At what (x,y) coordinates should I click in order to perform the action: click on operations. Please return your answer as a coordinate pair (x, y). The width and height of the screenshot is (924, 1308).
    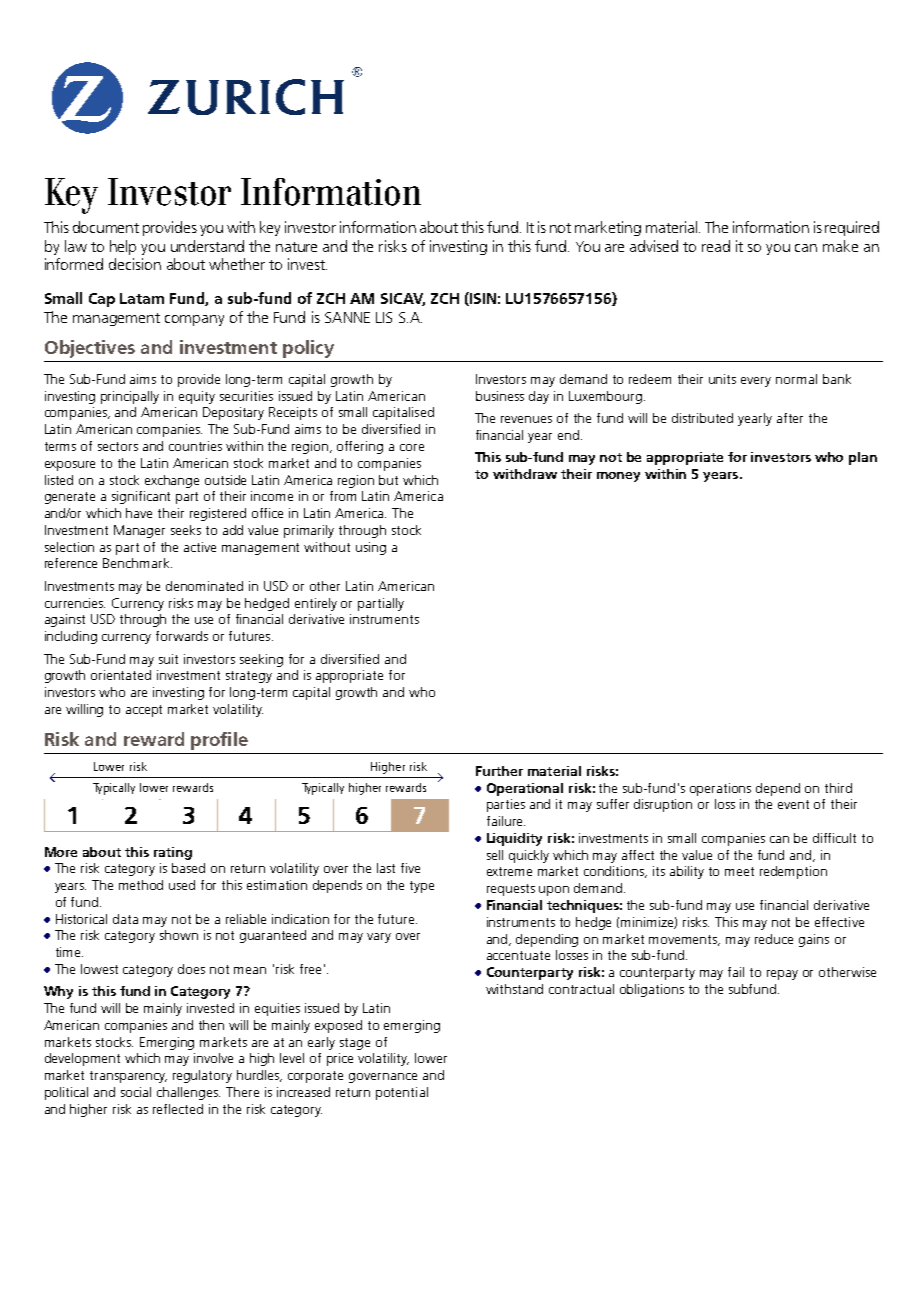
    Looking at the image, I should click on (720, 789).
